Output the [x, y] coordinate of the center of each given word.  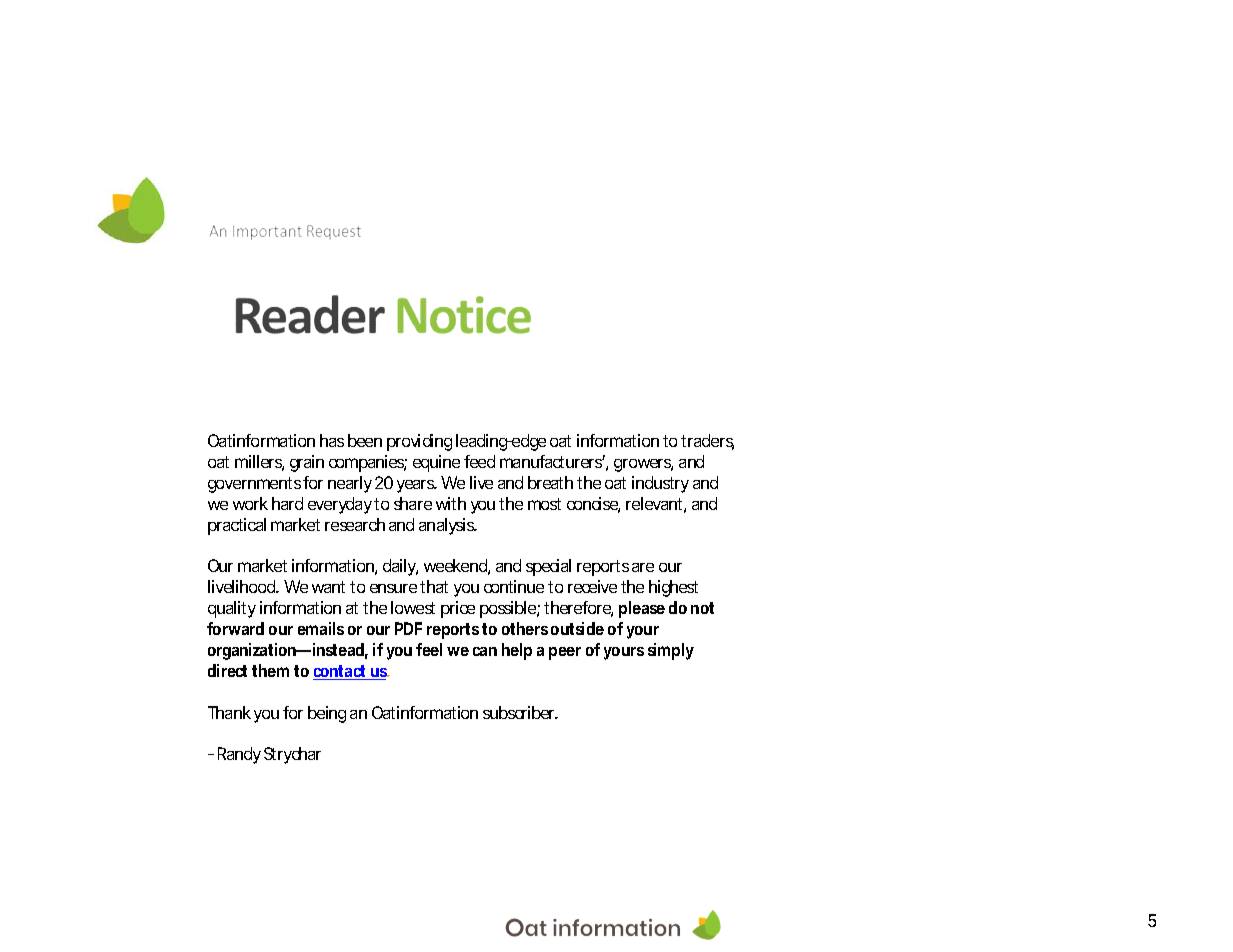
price [458, 609]
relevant [656, 505]
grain [307, 463]
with [451, 503]
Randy [239, 755]
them [270, 670]
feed [479, 461]
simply [671, 651]
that [434, 586]
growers [643, 465]
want [328, 587]
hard [287, 503]
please [642, 609]
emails [321, 628]
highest [673, 588]
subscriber [520, 712]
